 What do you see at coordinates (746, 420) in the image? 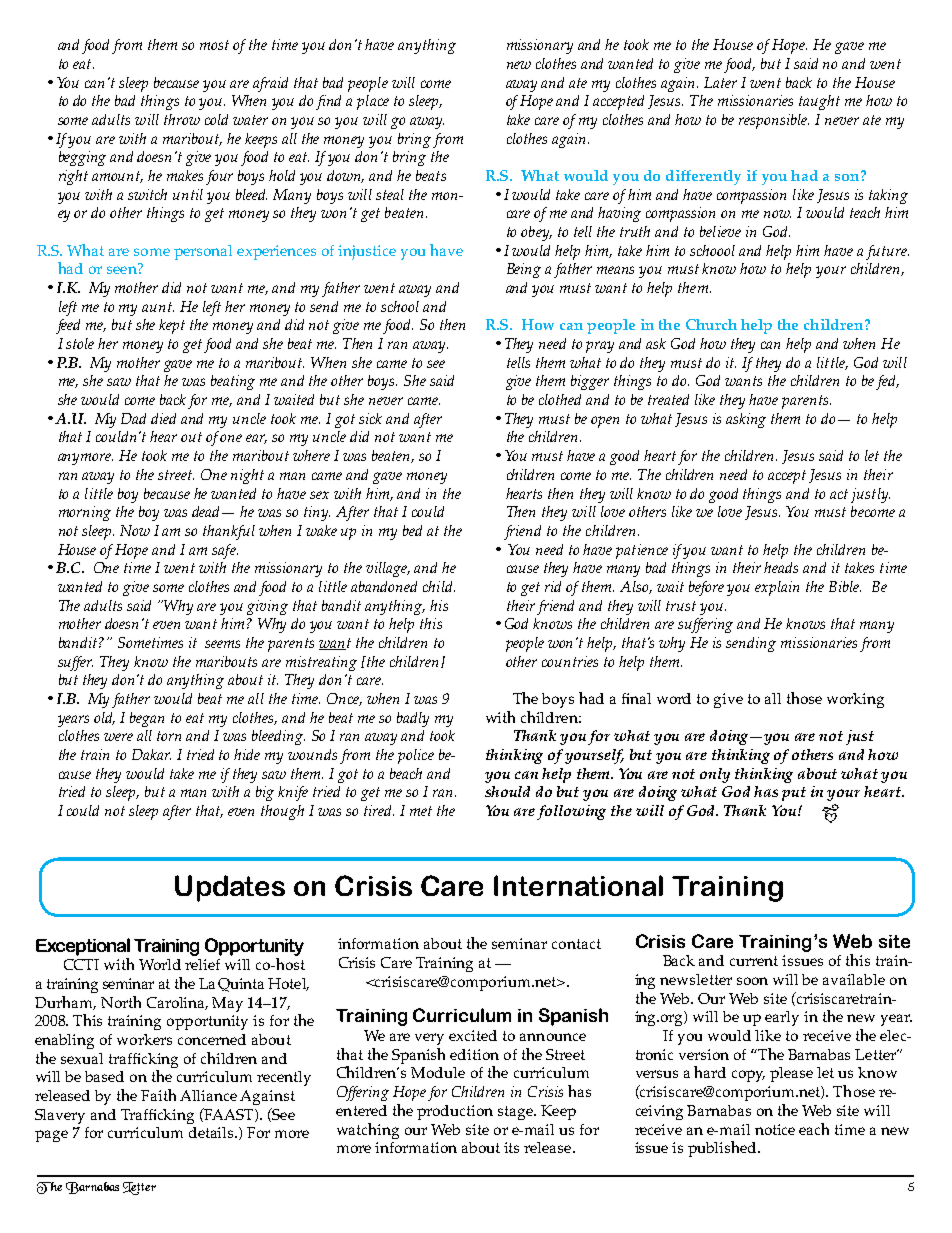
I see `asking` at bounding box center [746, 420].
